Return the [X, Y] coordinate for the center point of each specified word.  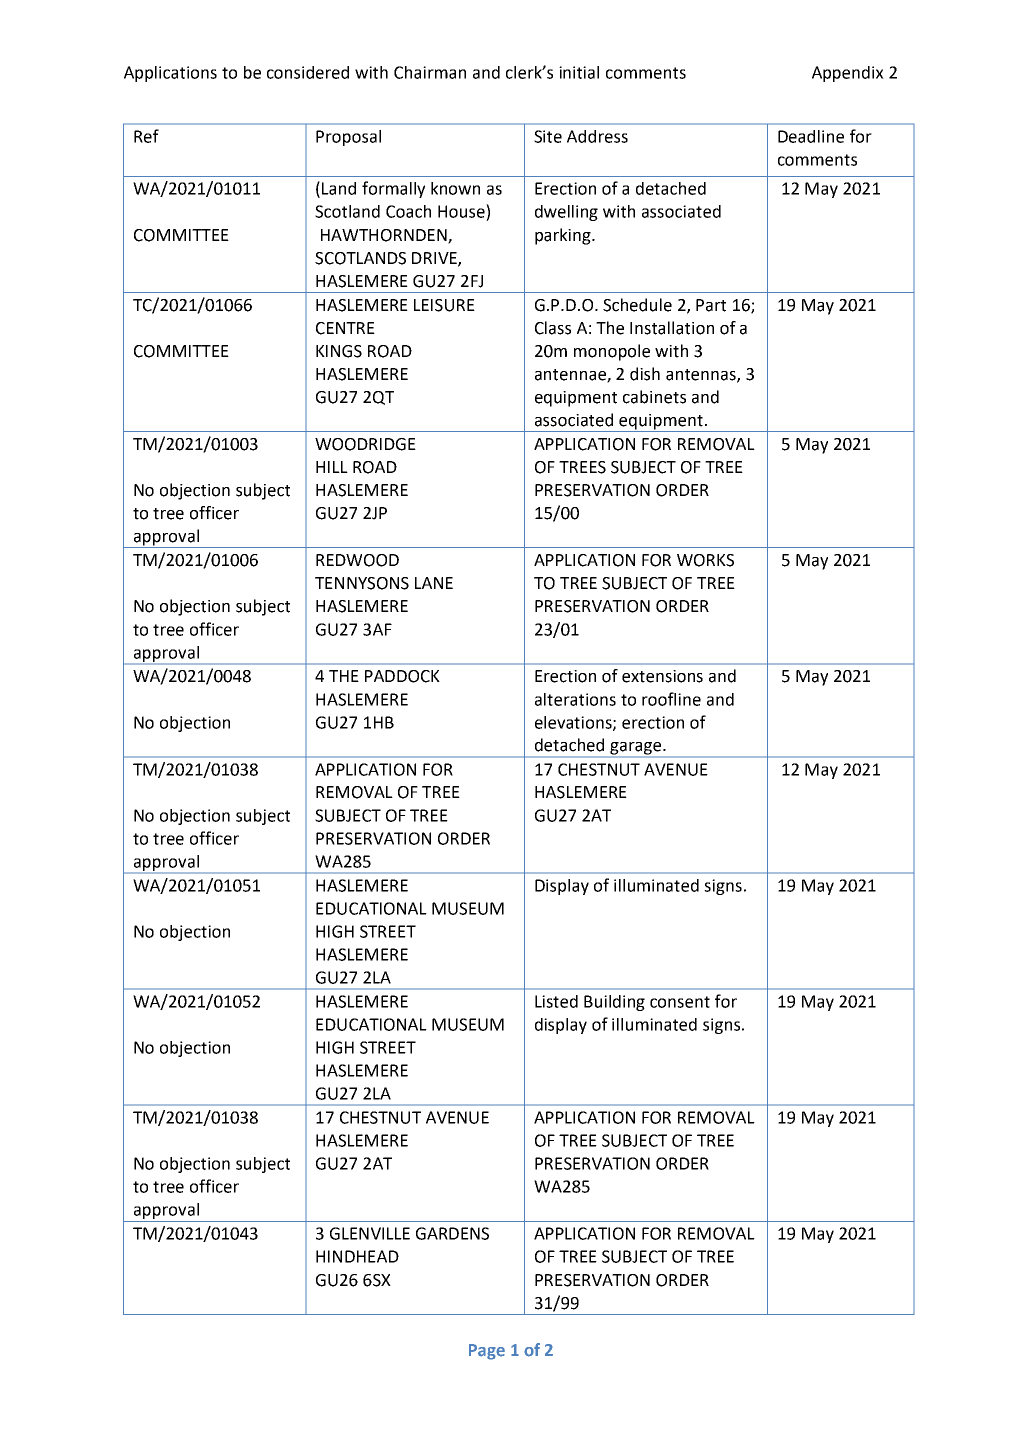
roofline [671, 699]
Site [548, 136]
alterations [575, 699]
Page [487, 1352]
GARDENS [452, 1233]
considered [308, 72]
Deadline [811, 136]
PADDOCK [402, 676]
